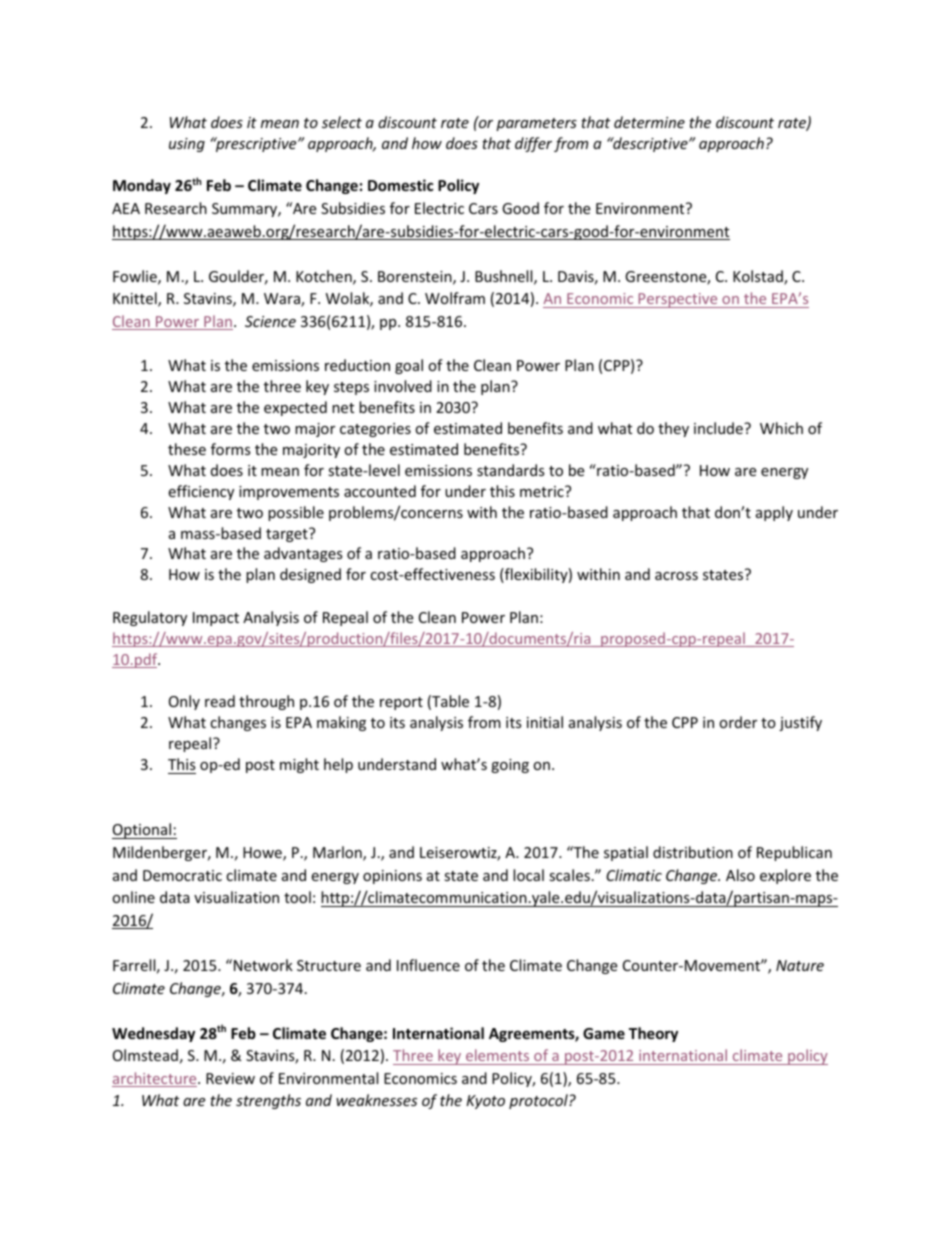  Describe the element at coordinates (653, 1034) in the document. I see `Theory` at that location.
